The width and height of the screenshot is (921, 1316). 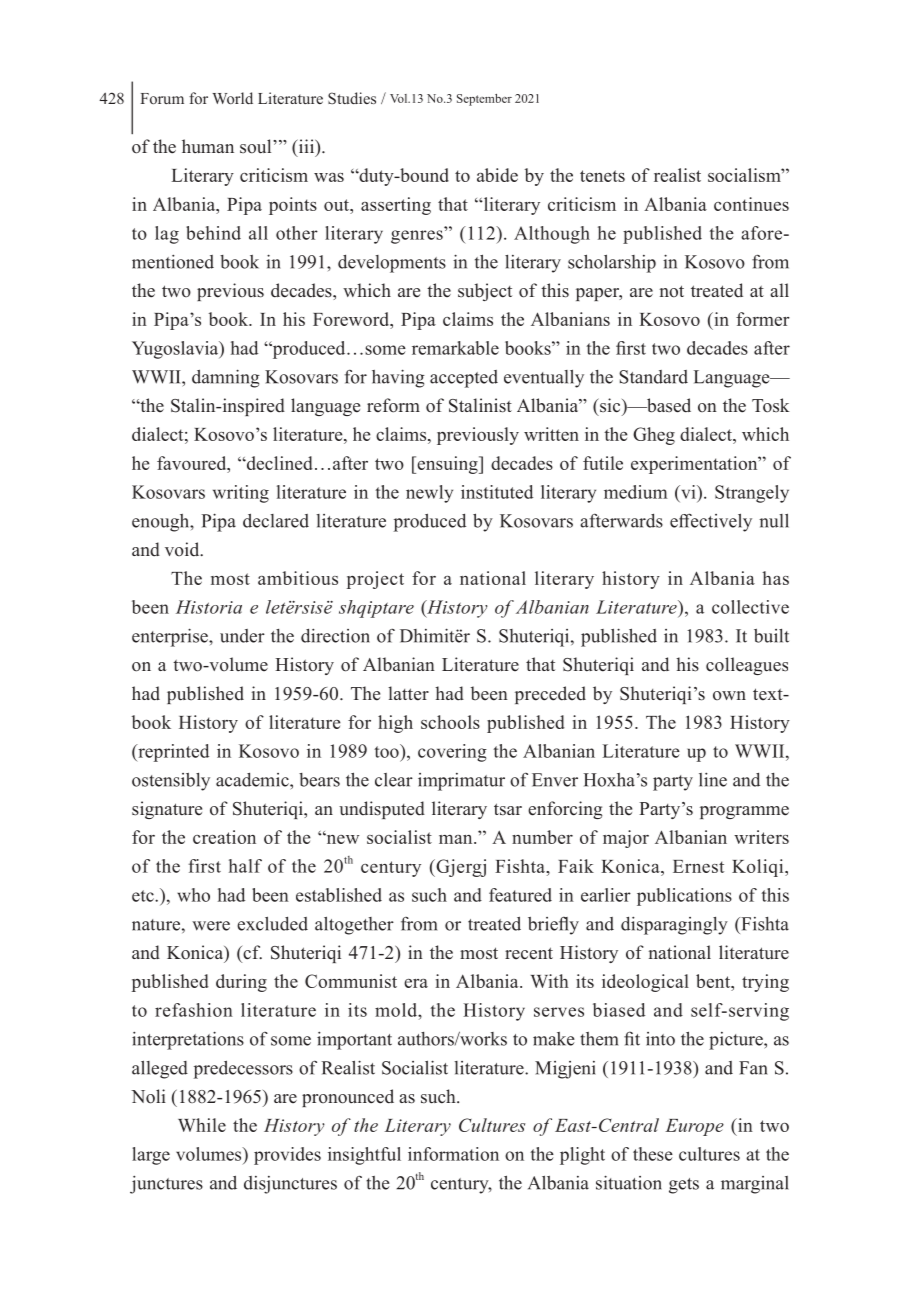 I want to click on September, so click(x=484, y=100).
